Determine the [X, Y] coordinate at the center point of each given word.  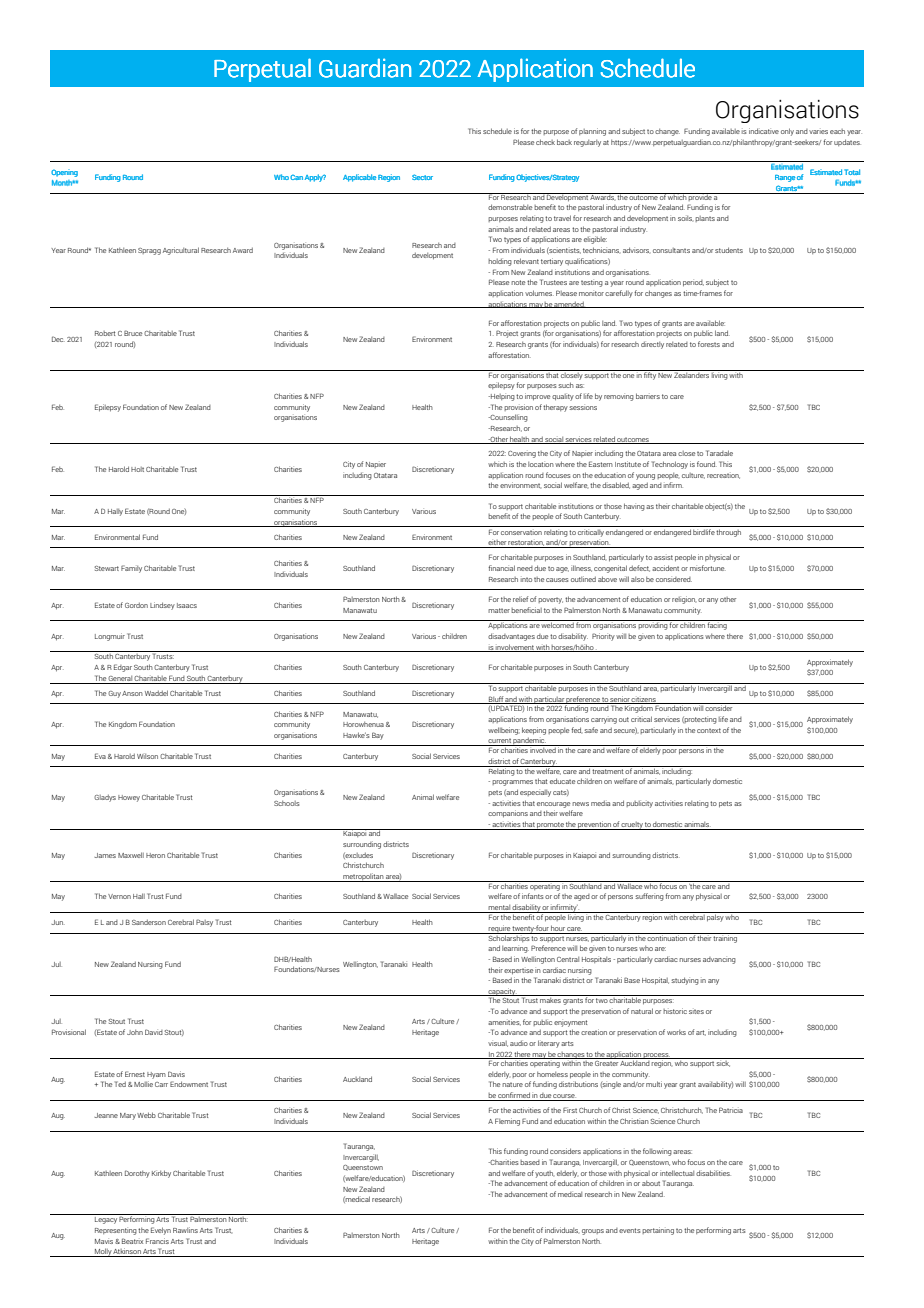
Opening [64, 173]
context [709, 730]
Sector [422, 177]
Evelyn [161, 1231]
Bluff [496, 700]
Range [785, 178]
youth [544, 1174]
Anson [132, 693]
